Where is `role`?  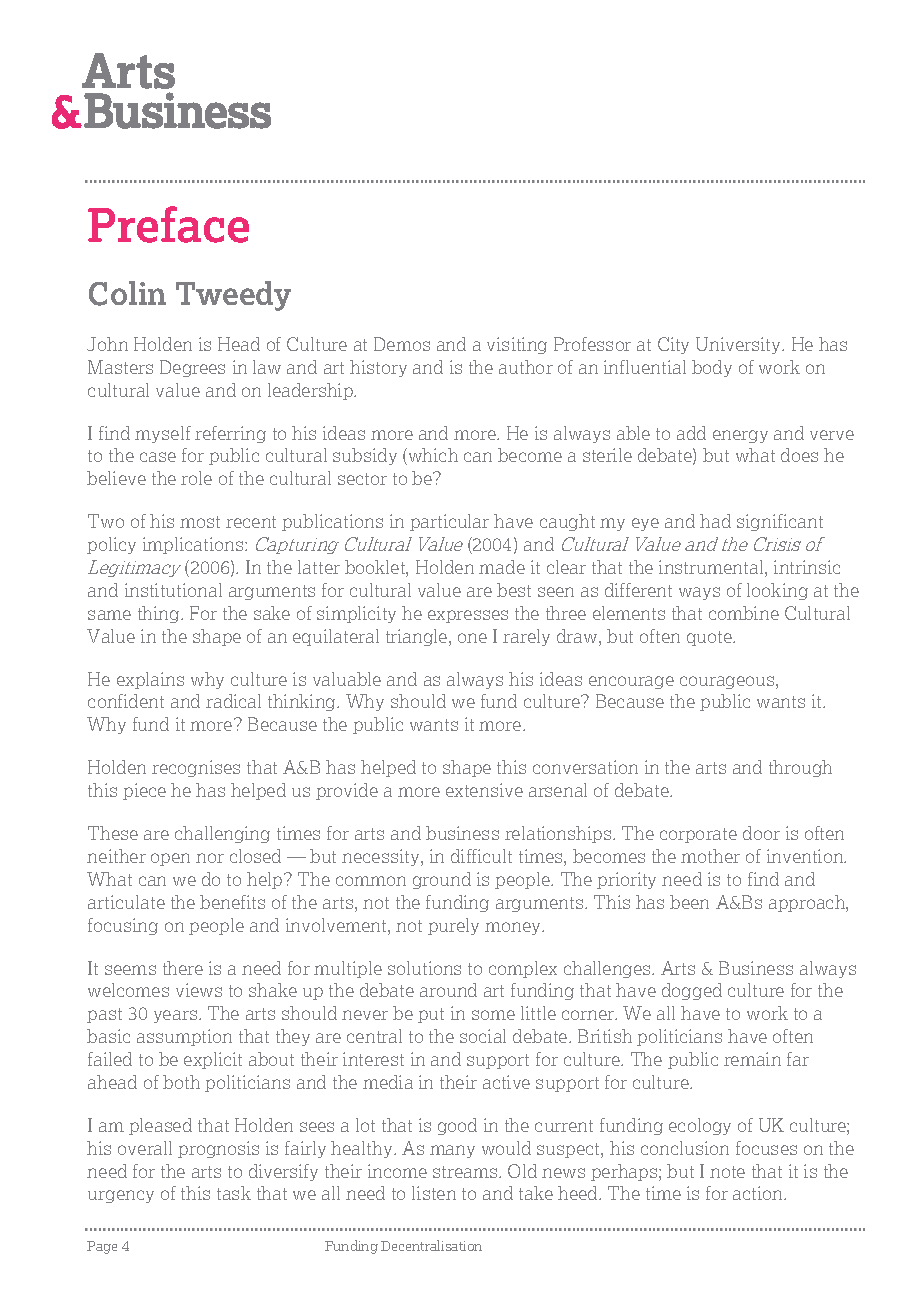 role is located at coordinates (196, 478).
